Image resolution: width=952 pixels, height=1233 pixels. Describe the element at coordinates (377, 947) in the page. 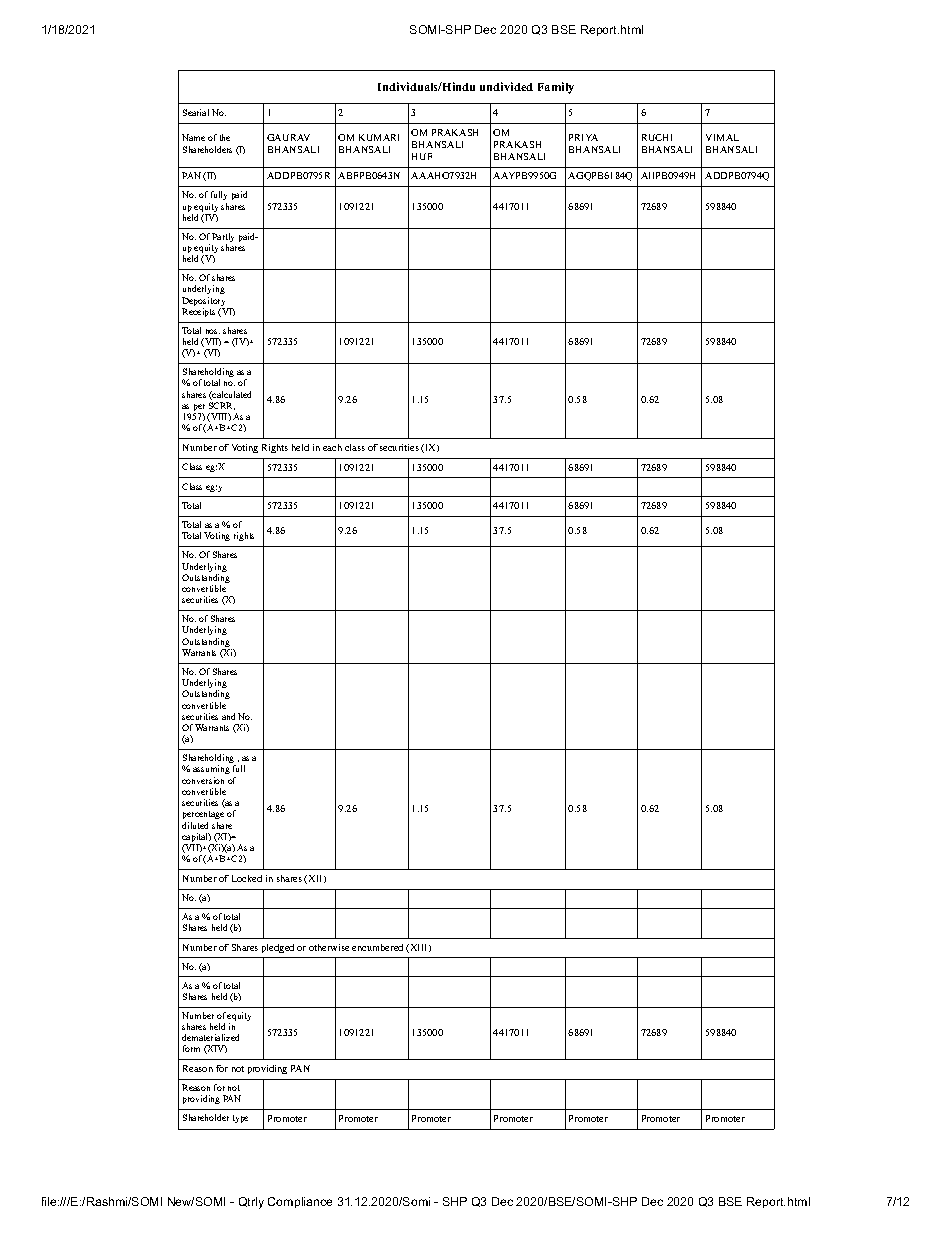

I see `encumbered` at that location.
